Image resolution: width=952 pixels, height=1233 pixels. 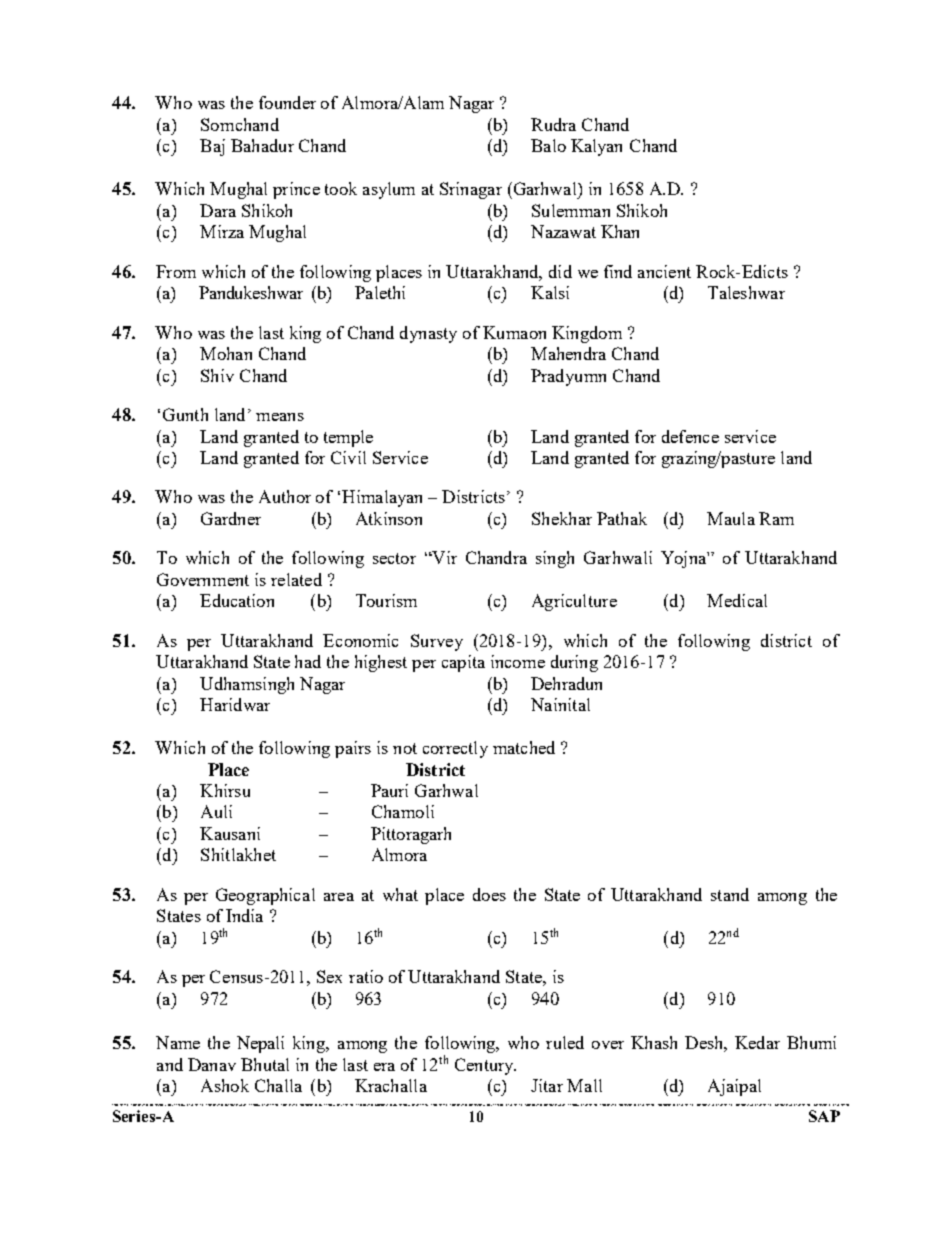 I want to click on Kalyan, so click(x=596, y=147).
